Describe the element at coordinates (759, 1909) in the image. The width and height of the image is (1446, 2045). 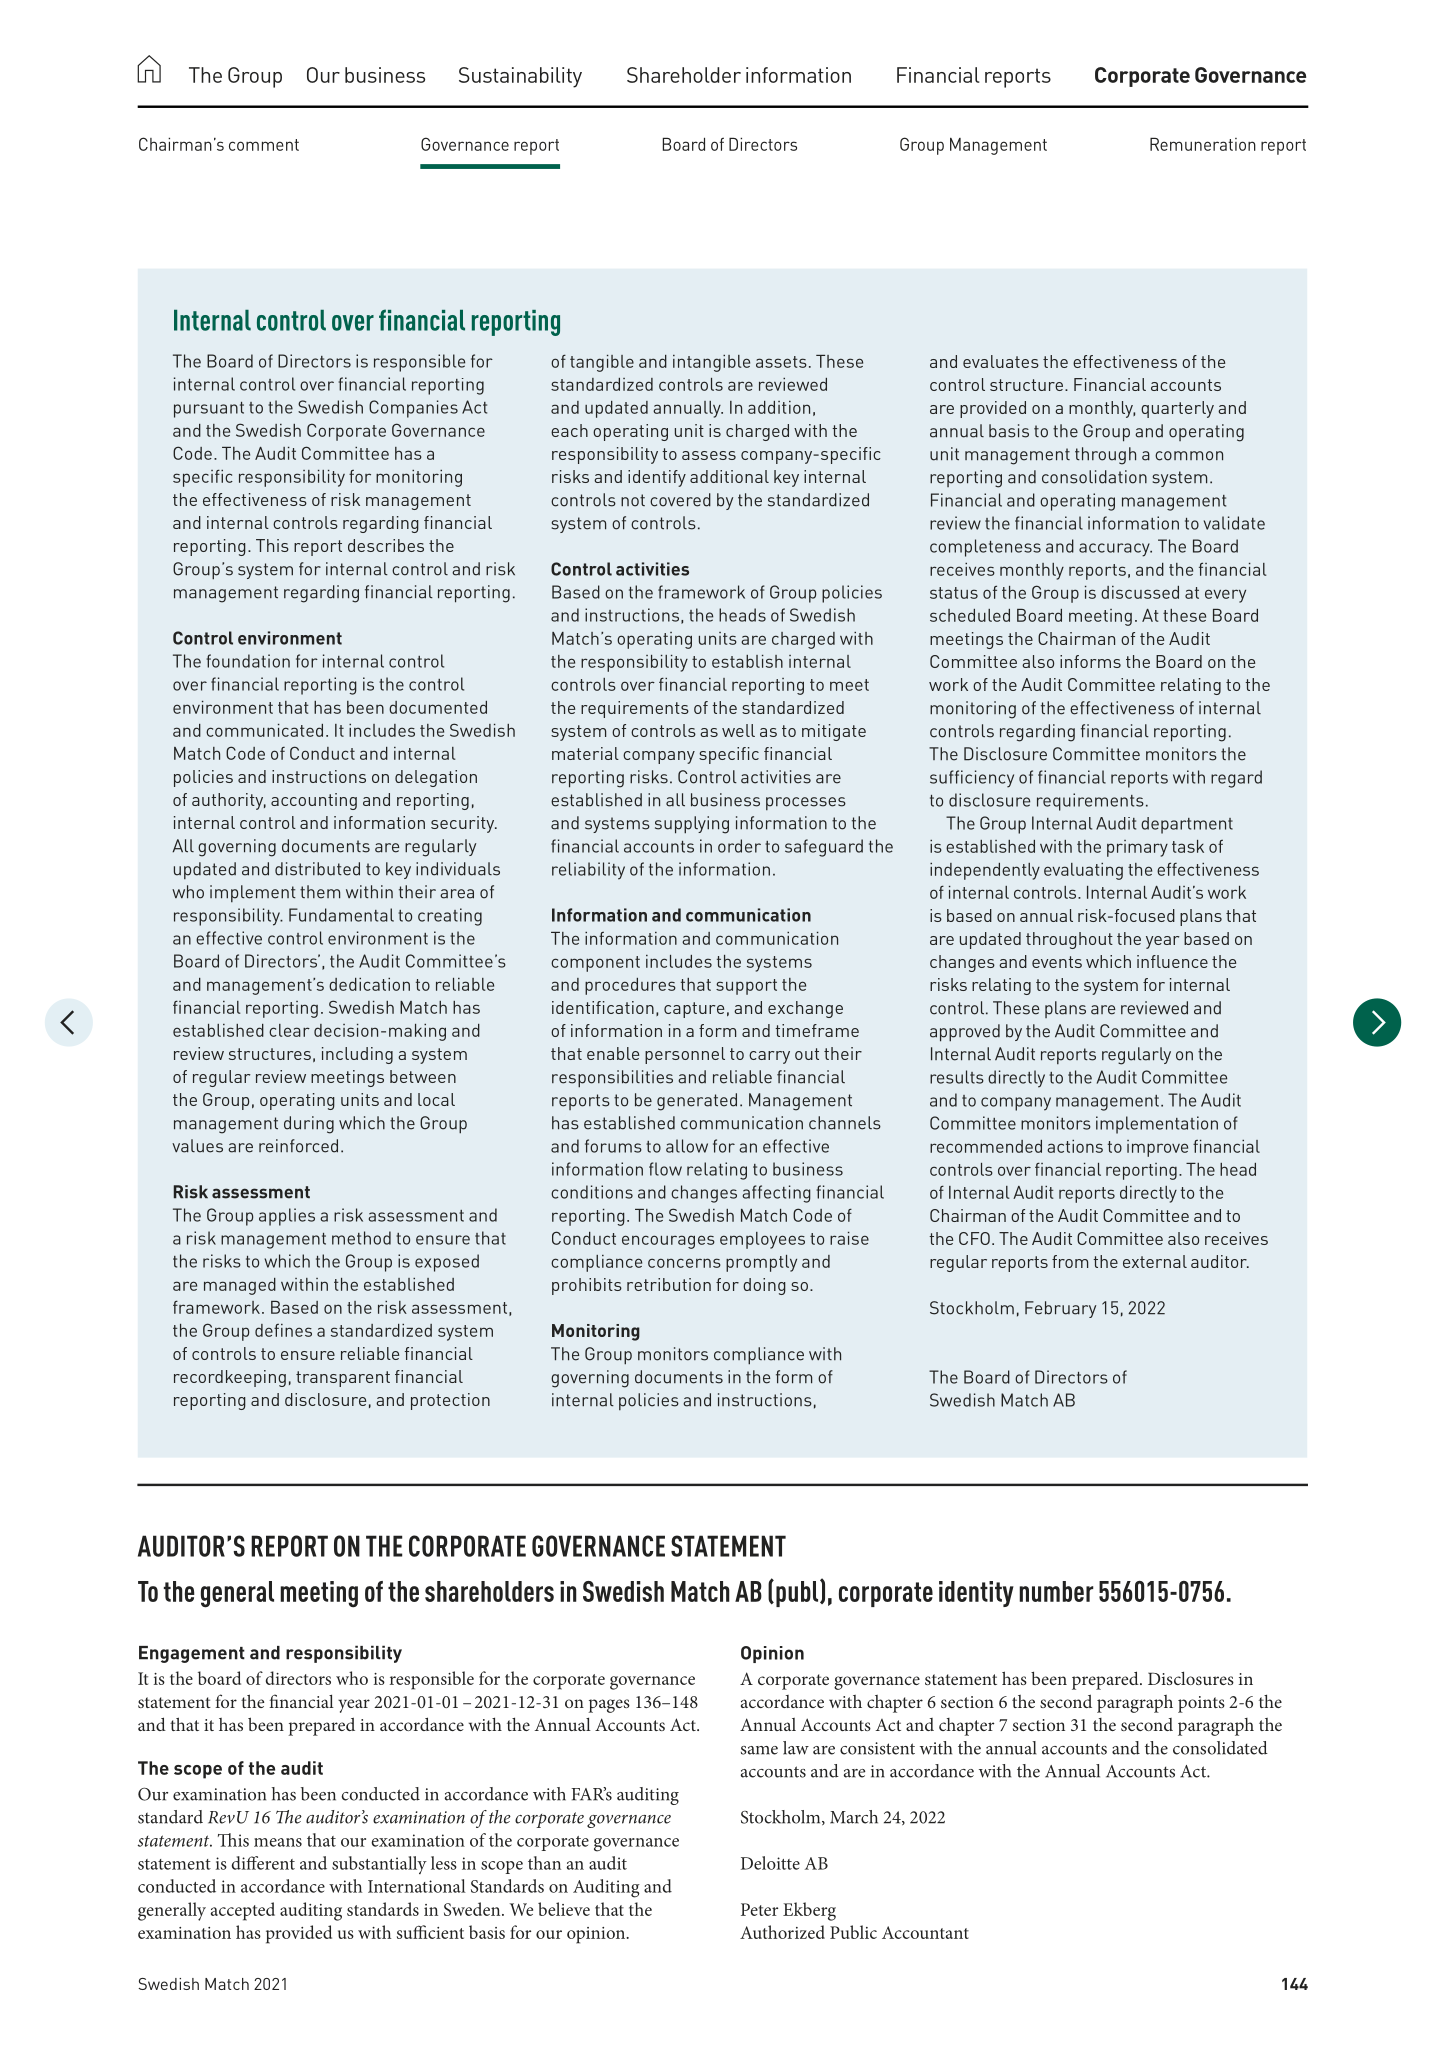
I see `Peter` at that location.
